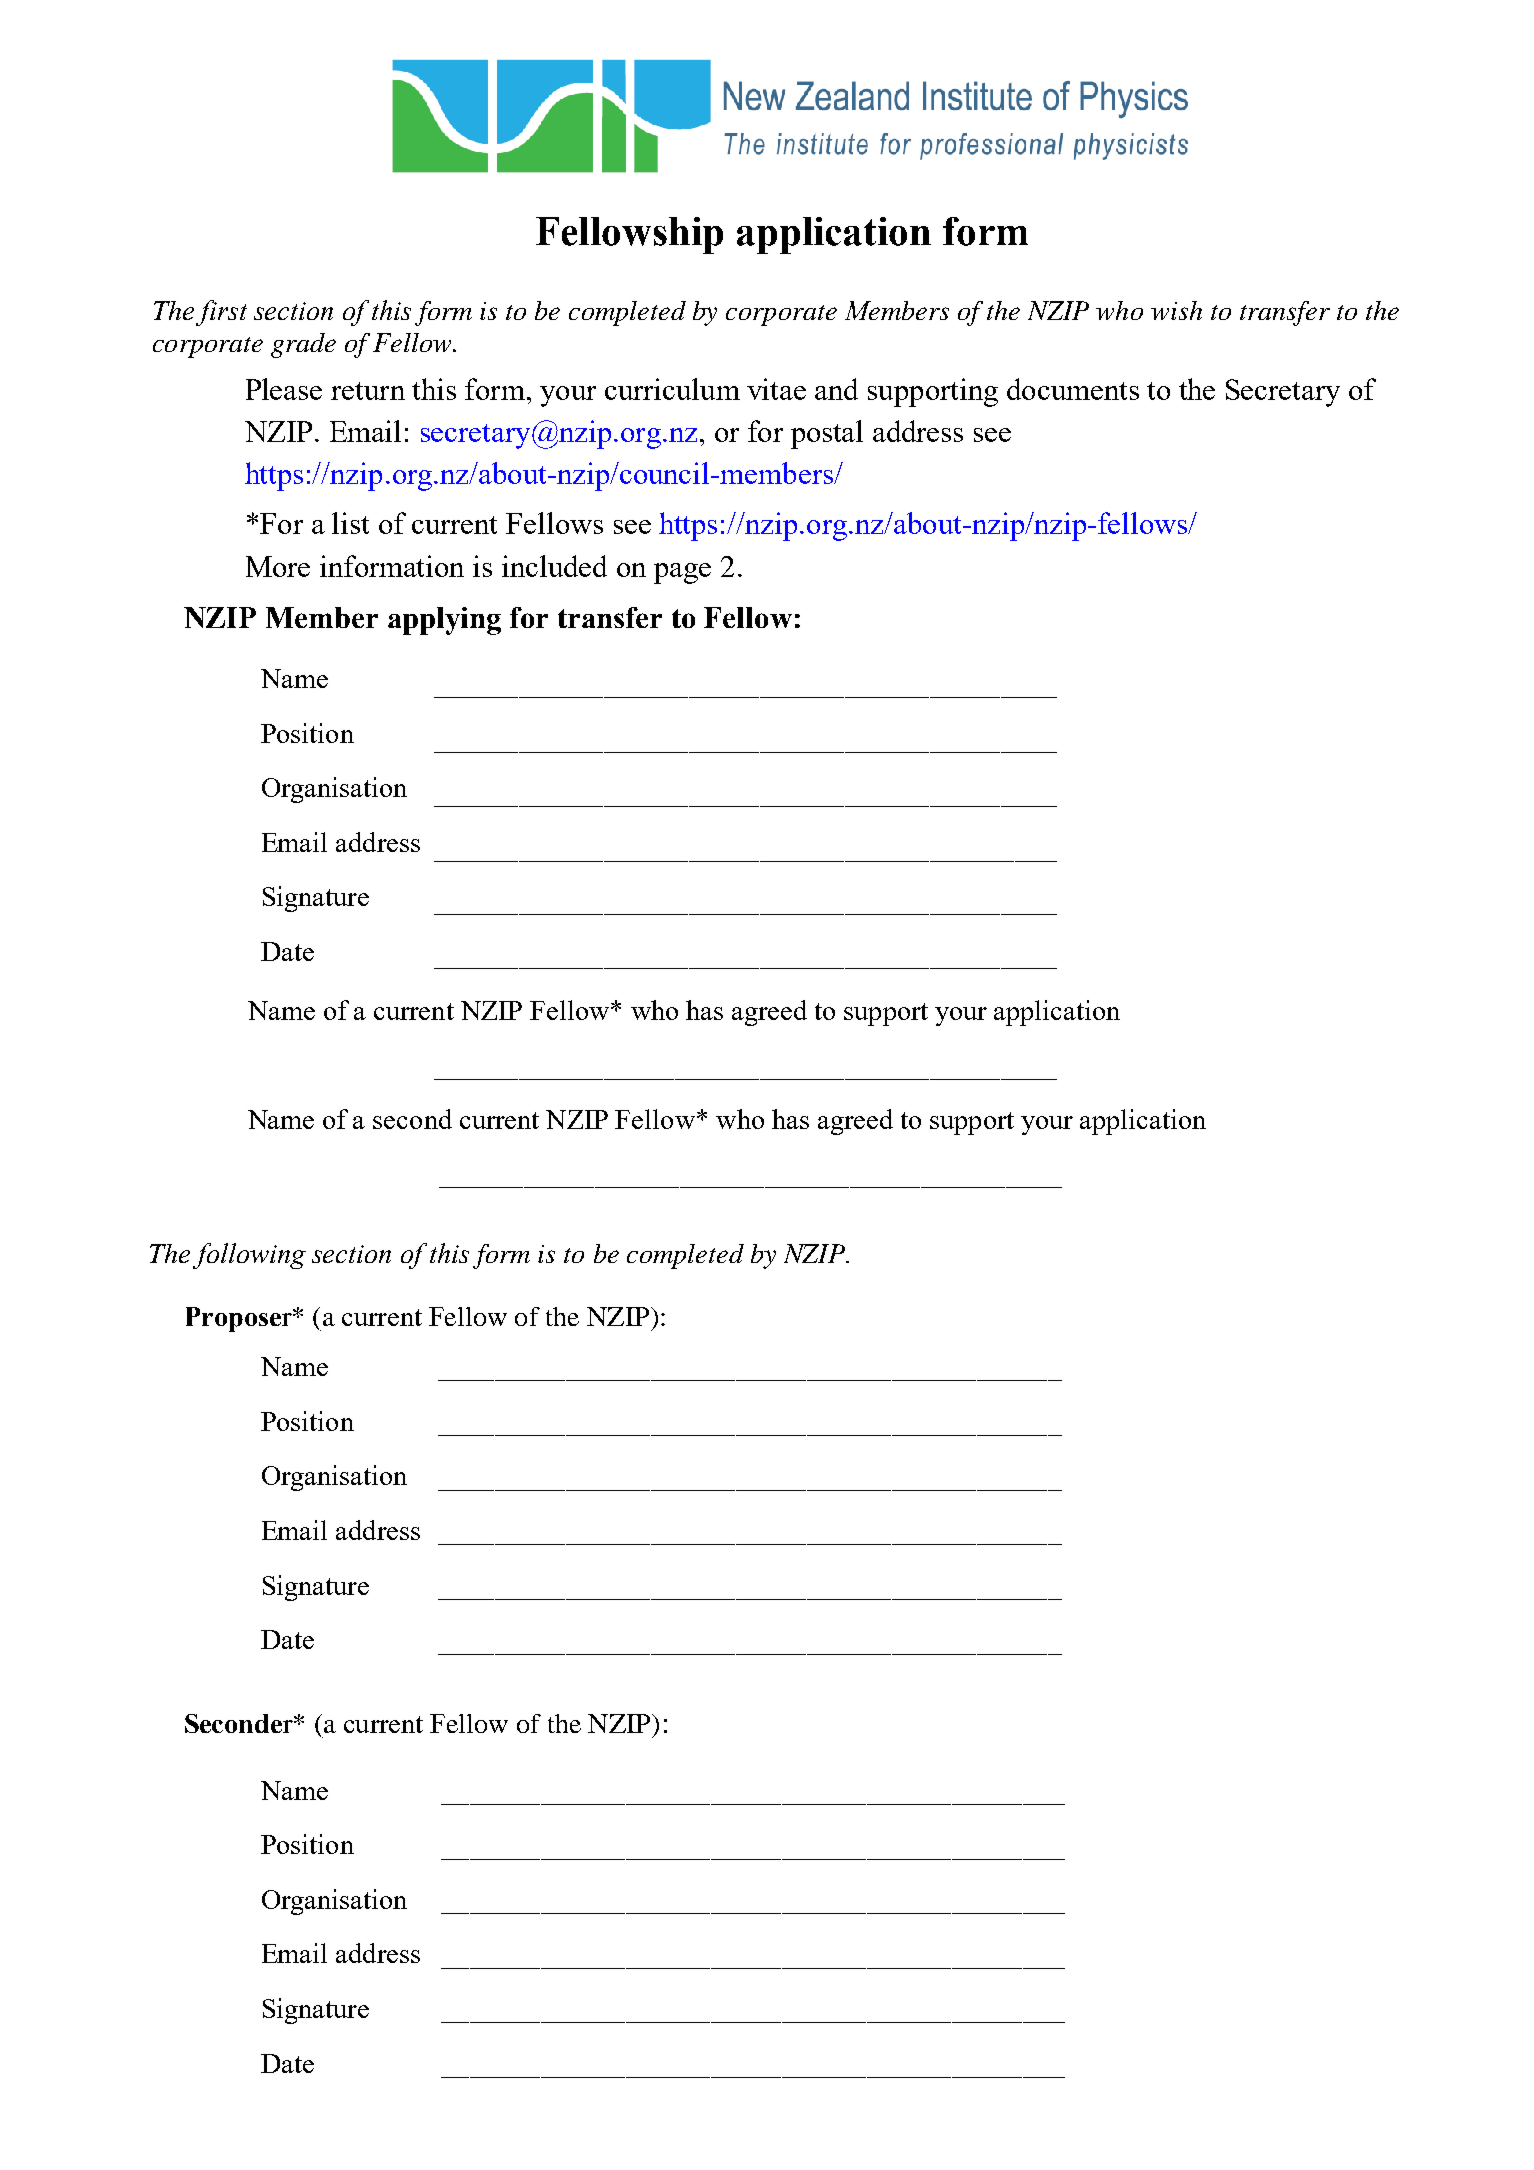 This image has height=2170, width=1534. What do you see at coordinates (303, 345) in the image?
I see `grade` at bounding box center [303, 345].
